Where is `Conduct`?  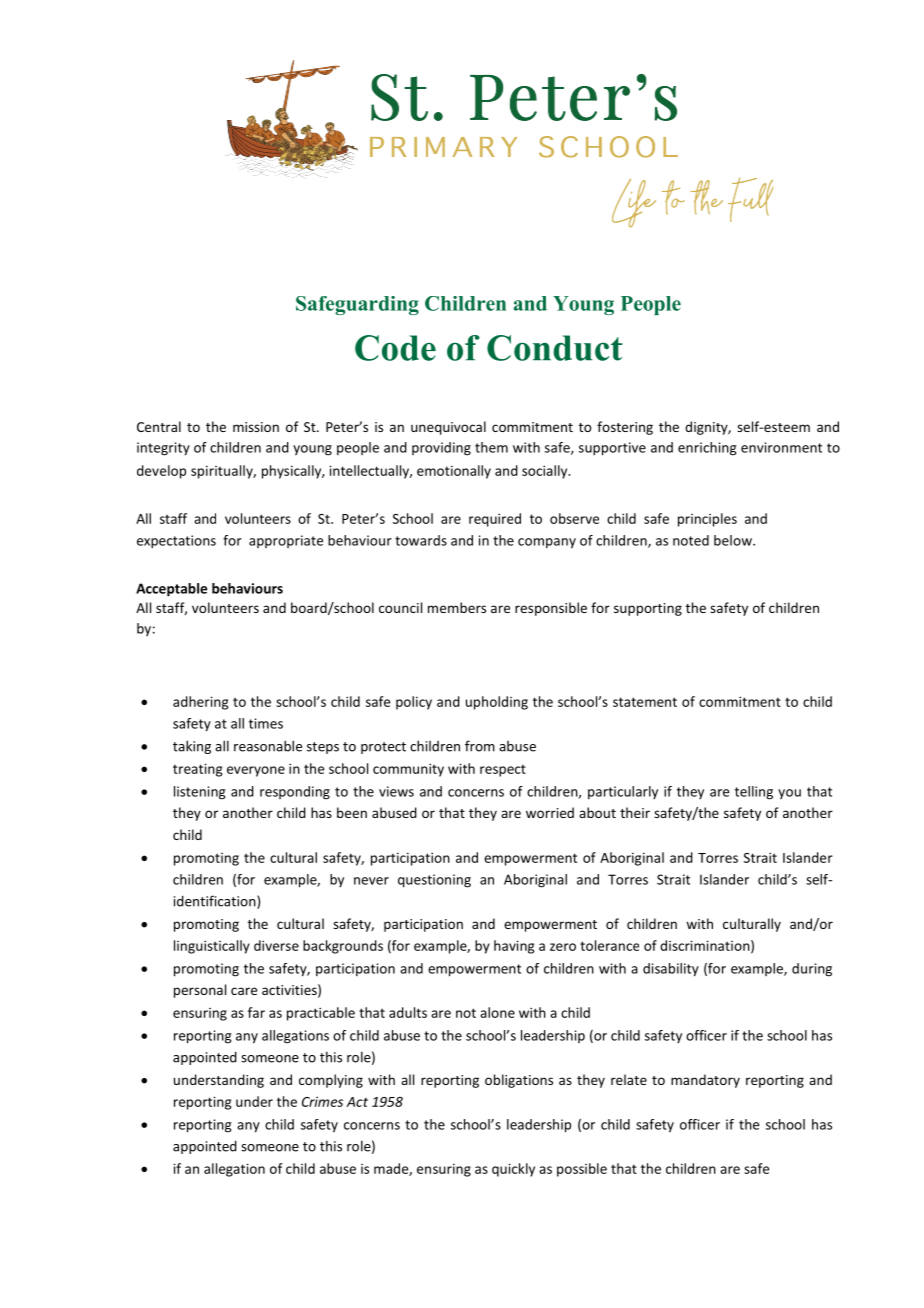
Conduct is located at coordinates (555, 348).
